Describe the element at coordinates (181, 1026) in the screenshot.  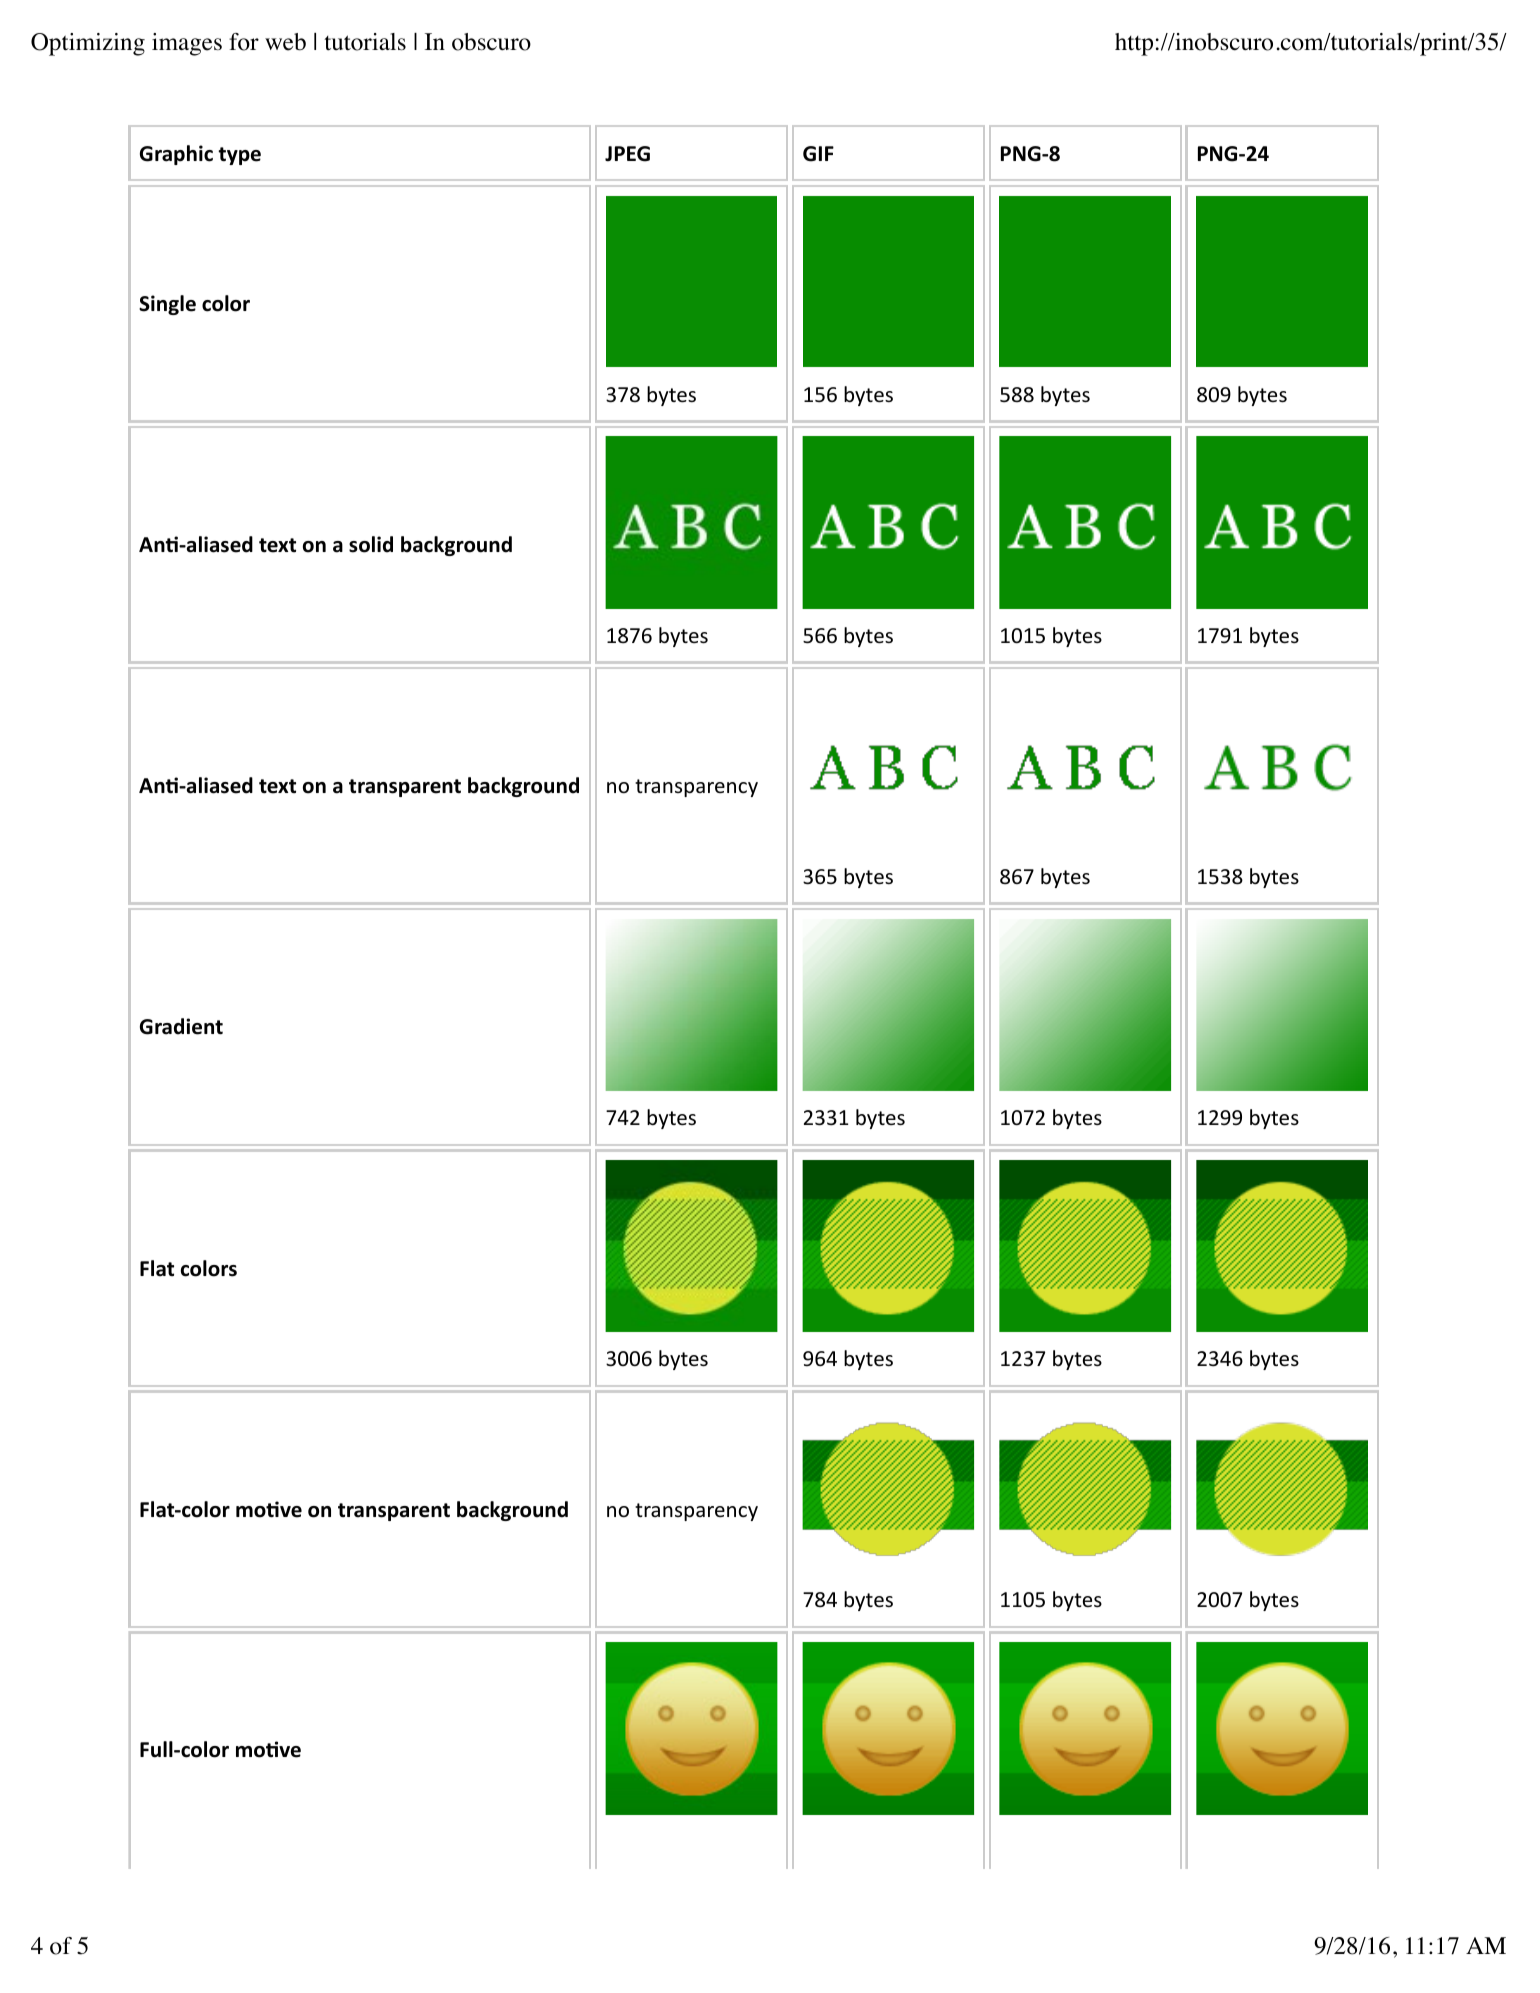
I see `Gradient` at that location.
